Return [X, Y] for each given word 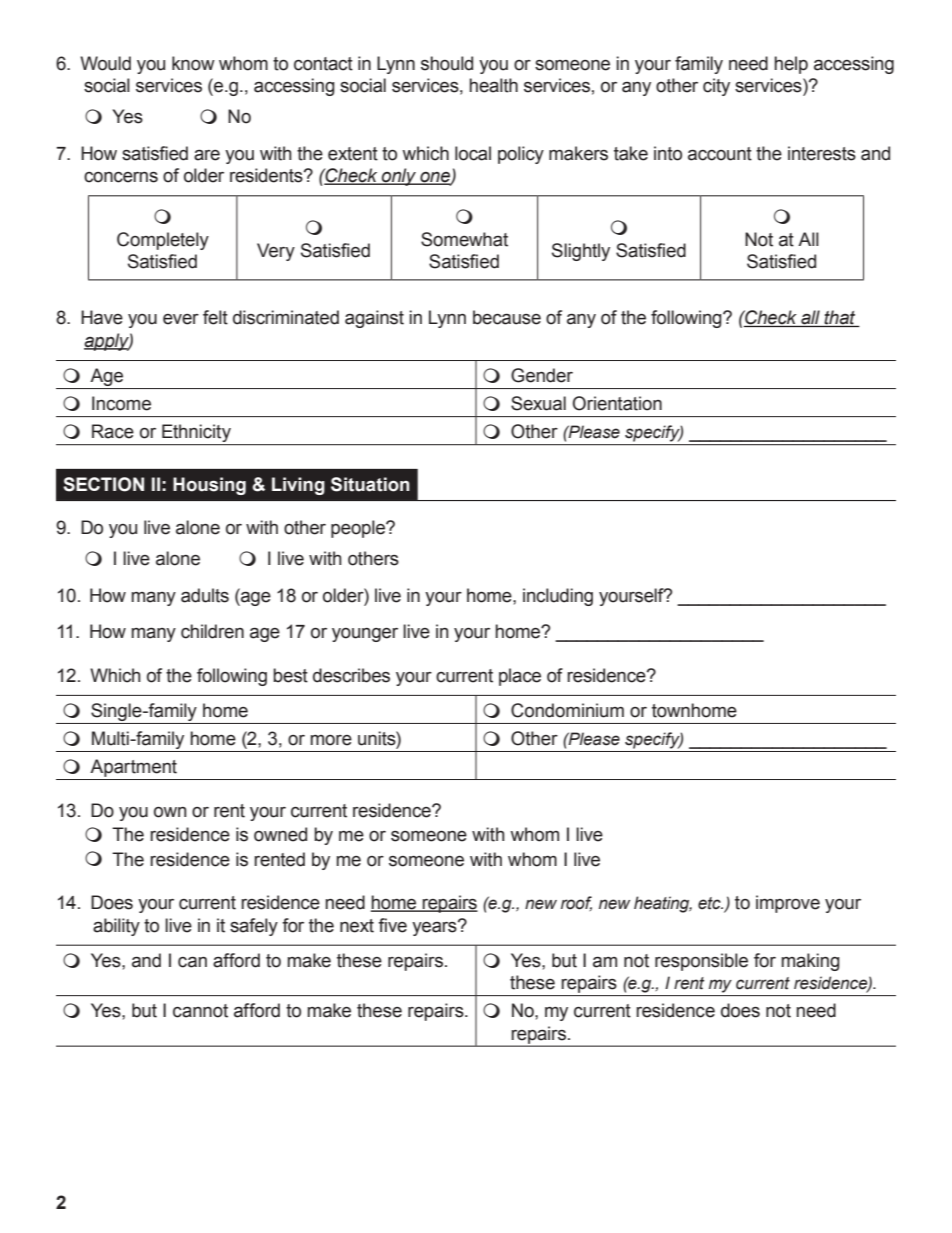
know [193, 63]
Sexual [538, 403]
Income [121, 403]
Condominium [567, 710]
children [212, 631]
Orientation [617, 403]
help [791, 65]
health [493, 85]
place [520, 677]
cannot [200, 1011]
